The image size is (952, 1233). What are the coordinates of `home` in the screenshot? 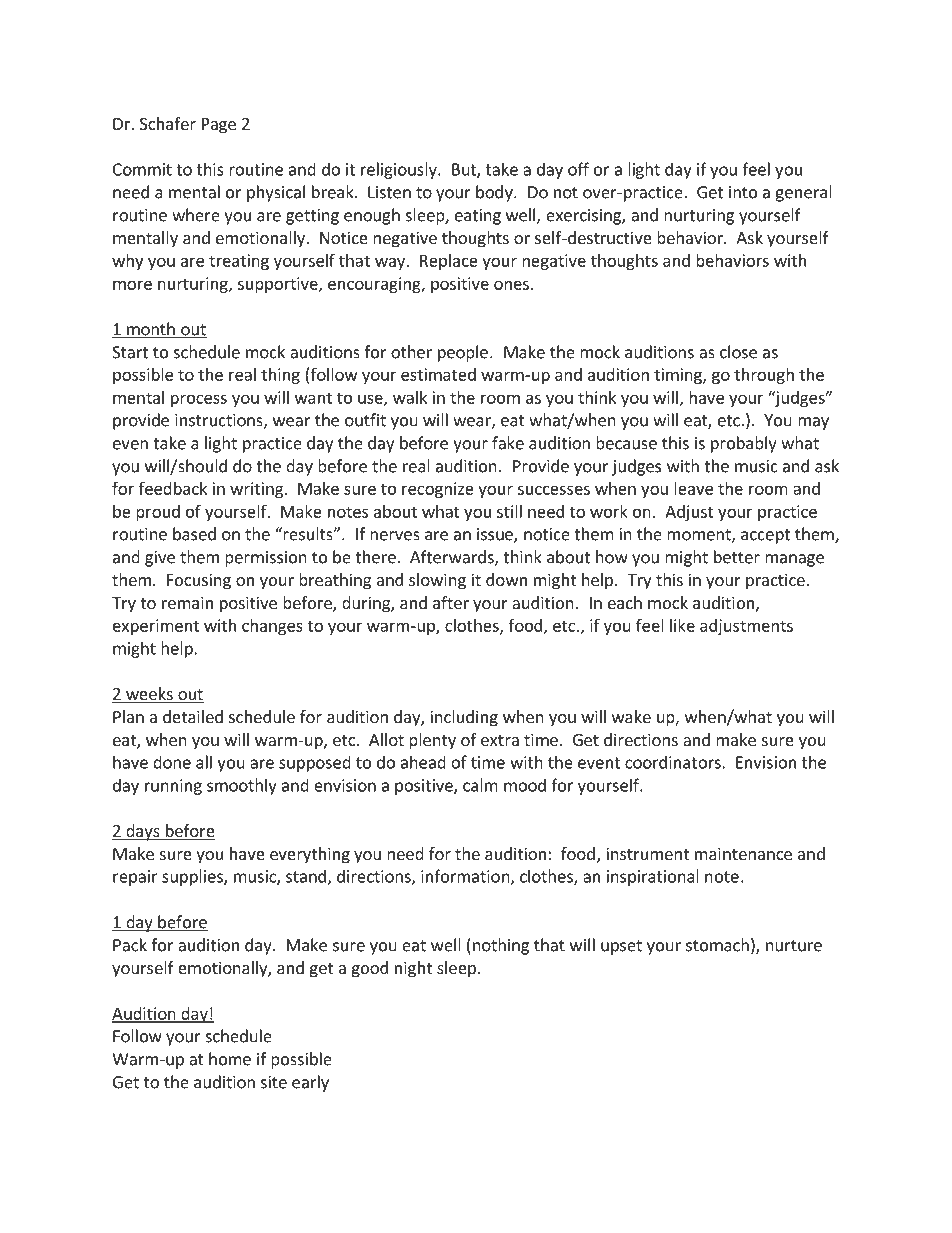 It's located at (230, 1059).
